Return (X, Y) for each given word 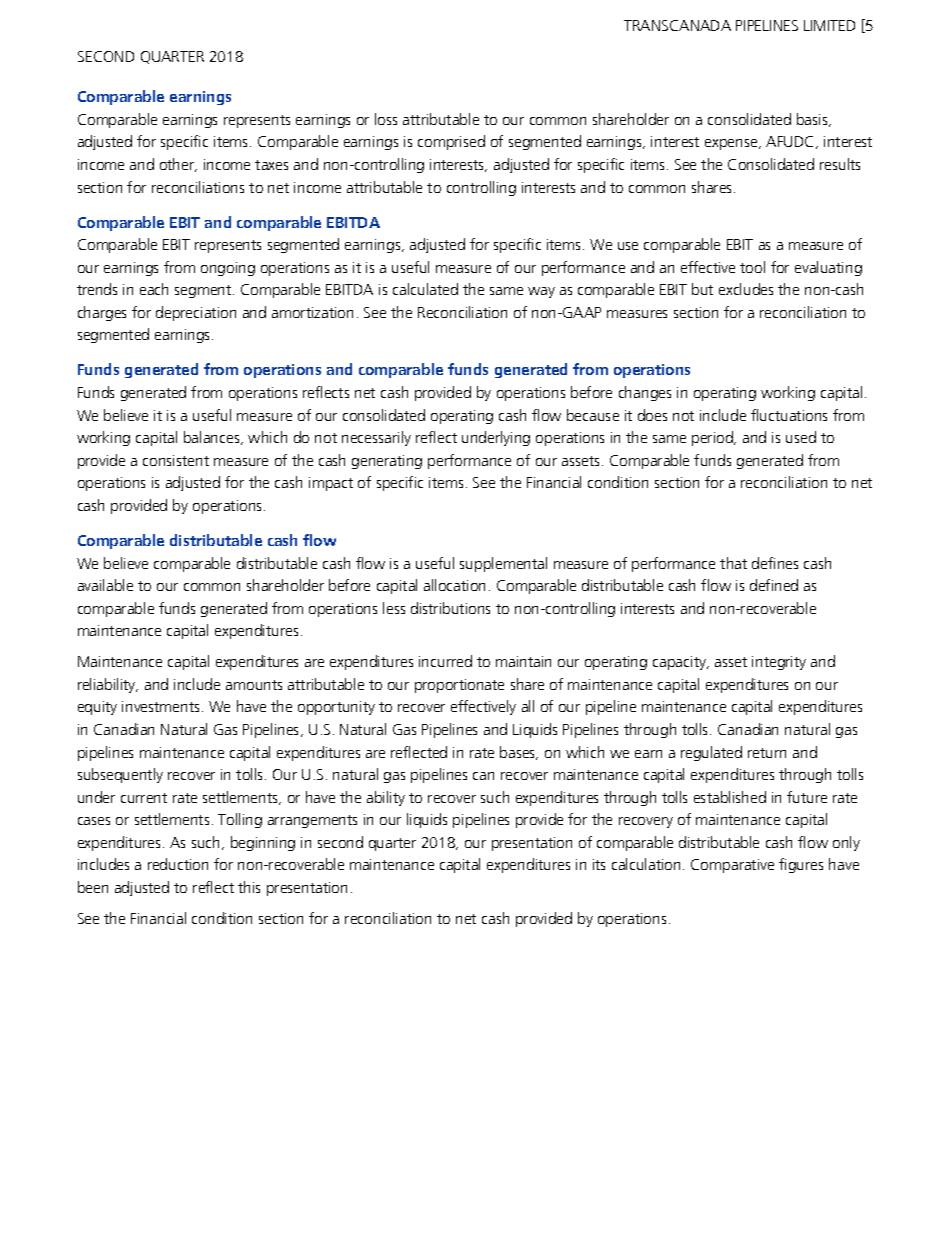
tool (752, 267)
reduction (178, 864)
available (105, 585)
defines (775, 563)
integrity (779, 663)
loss (386, 119)
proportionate (459, 686)
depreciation (196, 313)
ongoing (228, 269)
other (178, 165)
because (593, 415)
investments (162, 706)
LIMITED (829, 25)
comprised (451, 142)
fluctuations (789, 415)
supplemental (503, 564)
